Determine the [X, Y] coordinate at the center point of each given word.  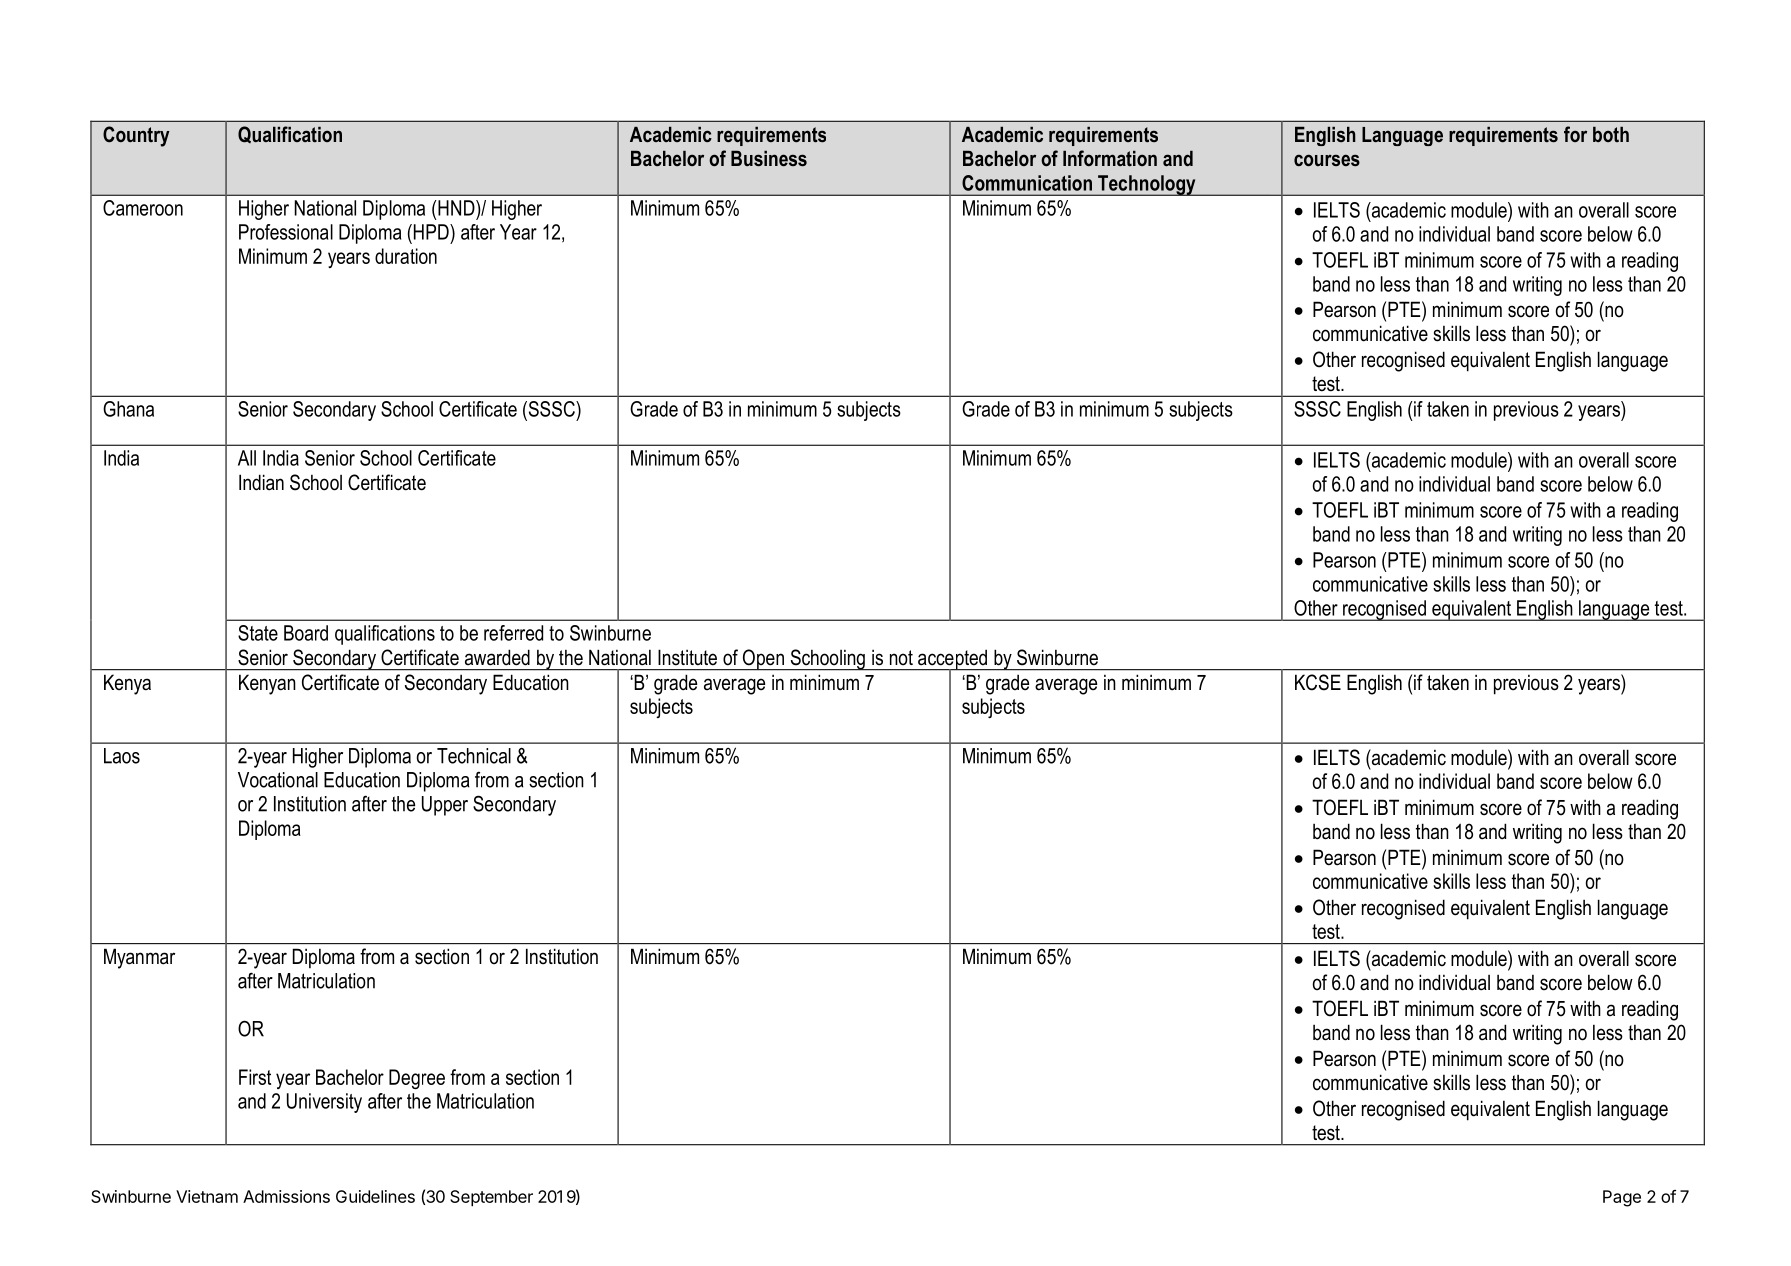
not [901, 658]
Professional [286, 232]
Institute [687, 657]
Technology [1147, 185]
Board [306, 633]
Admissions [286, 1196]
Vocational [278, 780]
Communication [1027, 183]
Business [769, 159]
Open [763, 660]
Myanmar [139, 958]
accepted [952, 660]
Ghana [128, 409]
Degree [417, 1079]
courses [1327, 160]
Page [1622, 1198]
